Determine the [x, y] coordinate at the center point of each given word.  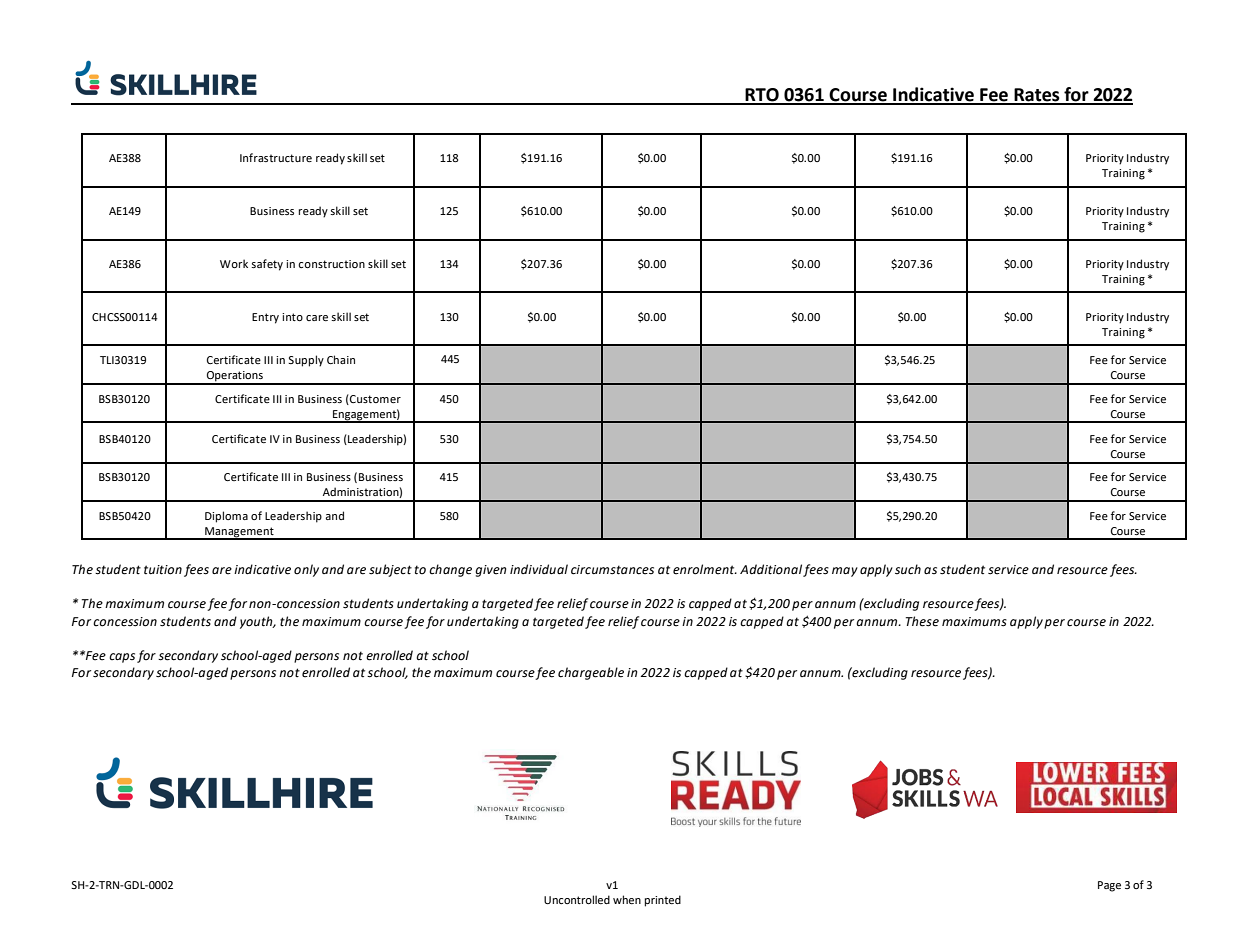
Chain [341, 359]
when [627, 899]
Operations [234, 377]
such [908, 569]
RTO [762, 96]
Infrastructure [276, 157]
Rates [1037, 96]
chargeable [591, 673]
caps [122, 658]
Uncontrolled [577, 899]
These [922, 621]
